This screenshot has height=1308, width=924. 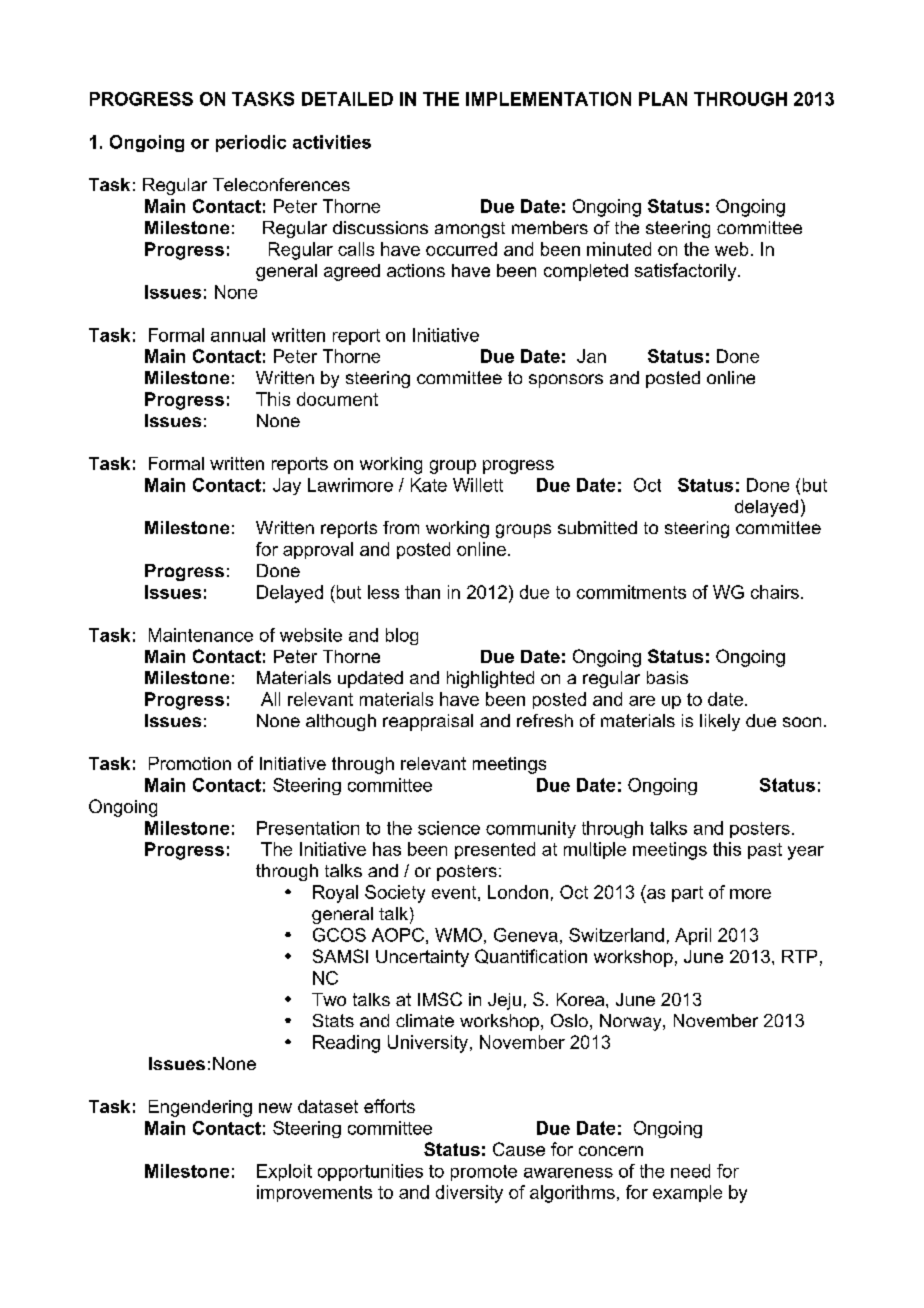 What do you see at coordinates (548, 99) in the screenshot?
I see `IMPLEMENTATION` at bounding box center [548, 99].
